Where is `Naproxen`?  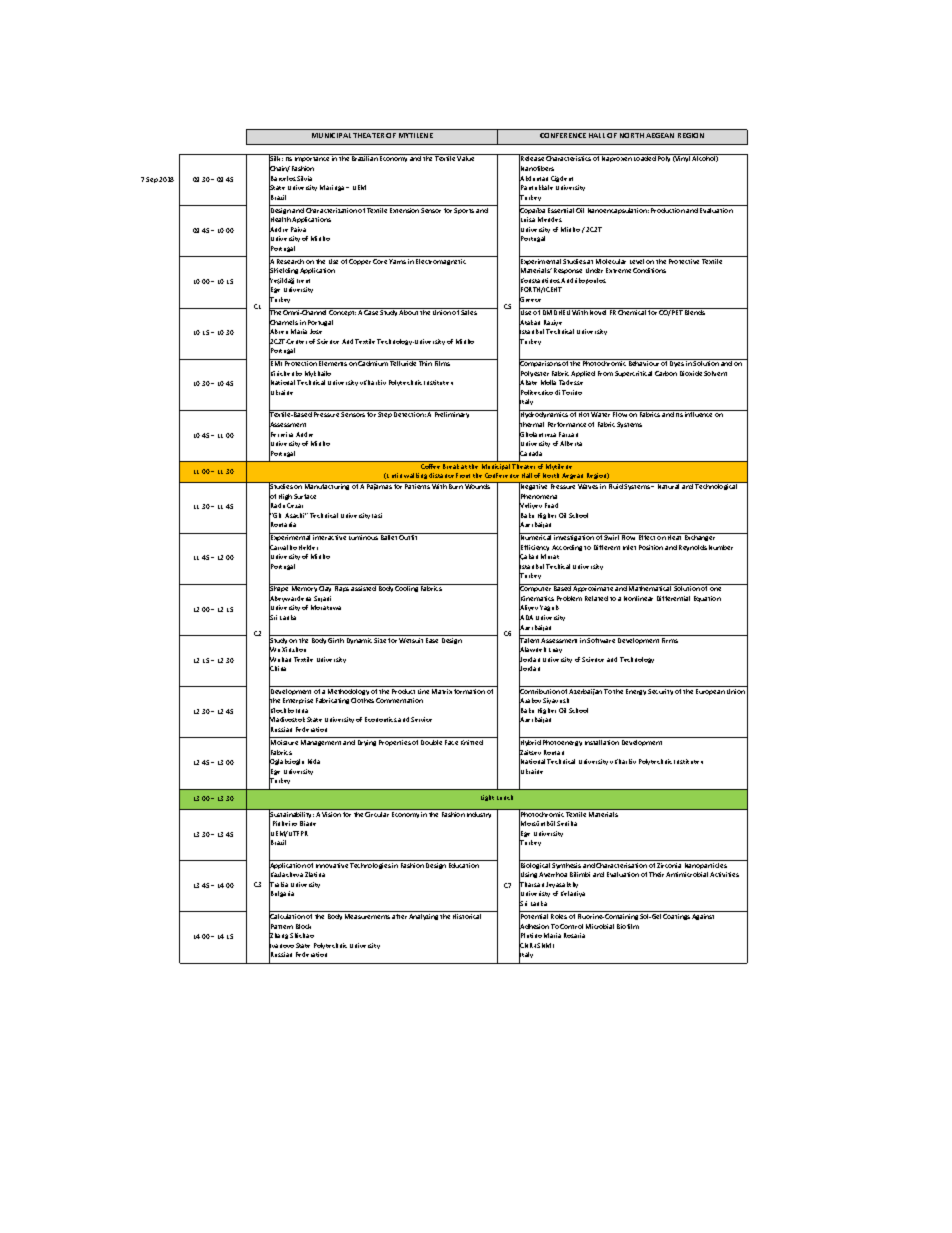
Naproxen is located at coordinates (617, 159).
